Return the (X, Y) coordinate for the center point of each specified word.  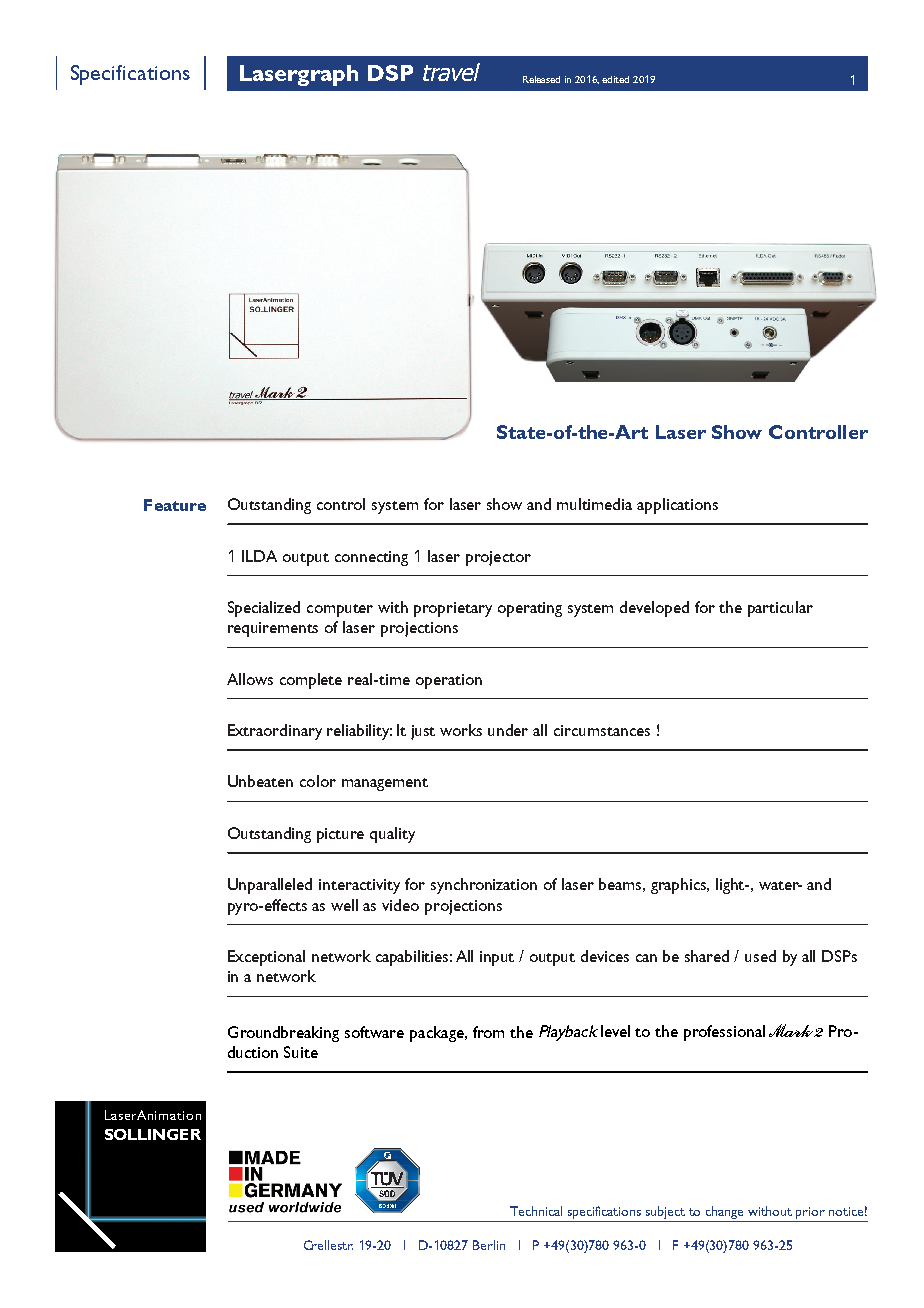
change (725, 1214)
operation (449, 681)
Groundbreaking (283, 1034)
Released (541, 79)
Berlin (489, 1245)
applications (677, 506)
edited (615, 79)
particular (780, 609)
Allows (250, 679)
